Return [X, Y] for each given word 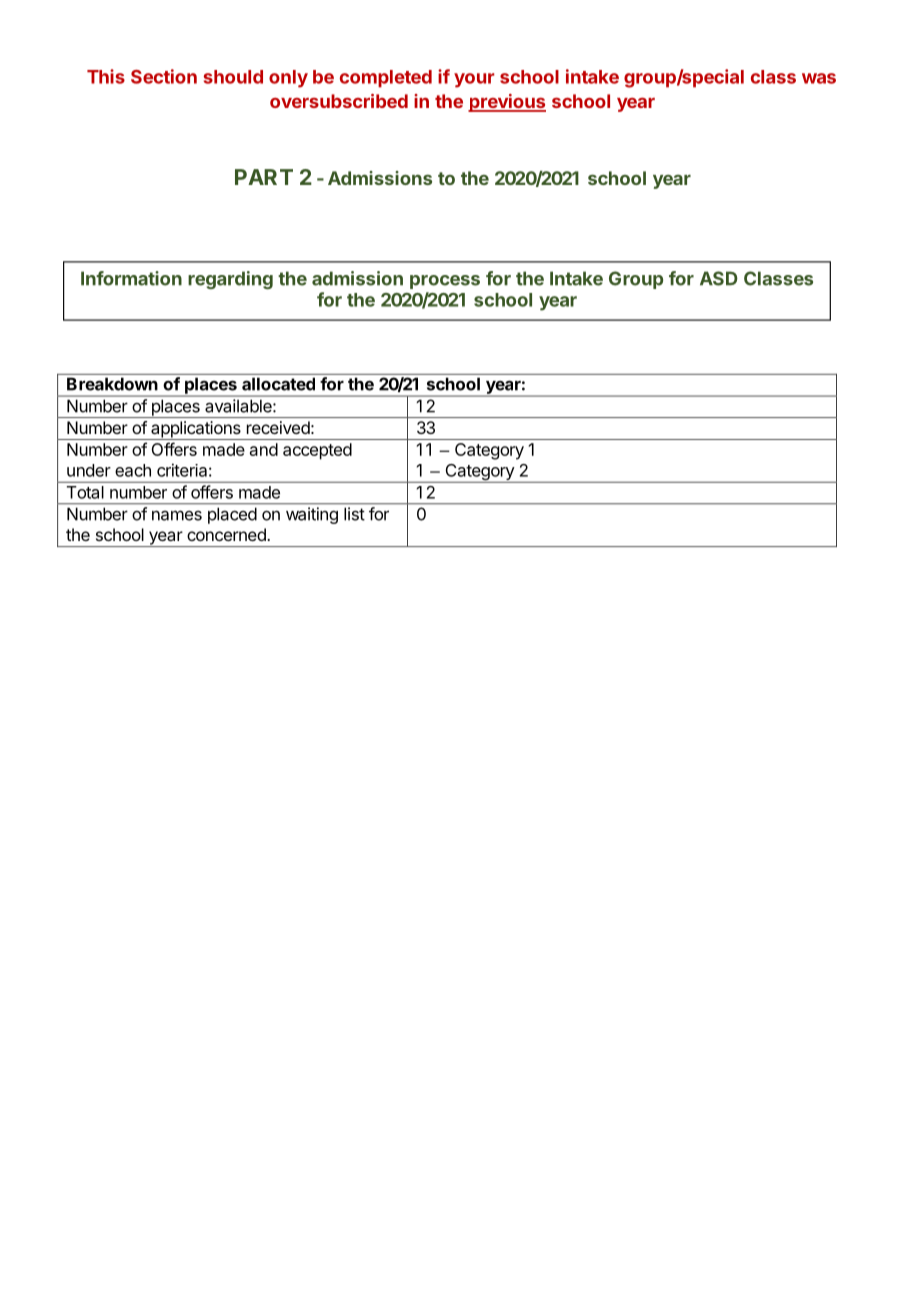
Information [131, 278]
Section [164, 76]
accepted [317, 451]
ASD [719, 278]
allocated [278, 384]
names [177, 515]
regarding [230, 280]
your [474, 80]
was [819, 78]
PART [264, 177]
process [445, 282]
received [278, 427]
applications [196, 430]
